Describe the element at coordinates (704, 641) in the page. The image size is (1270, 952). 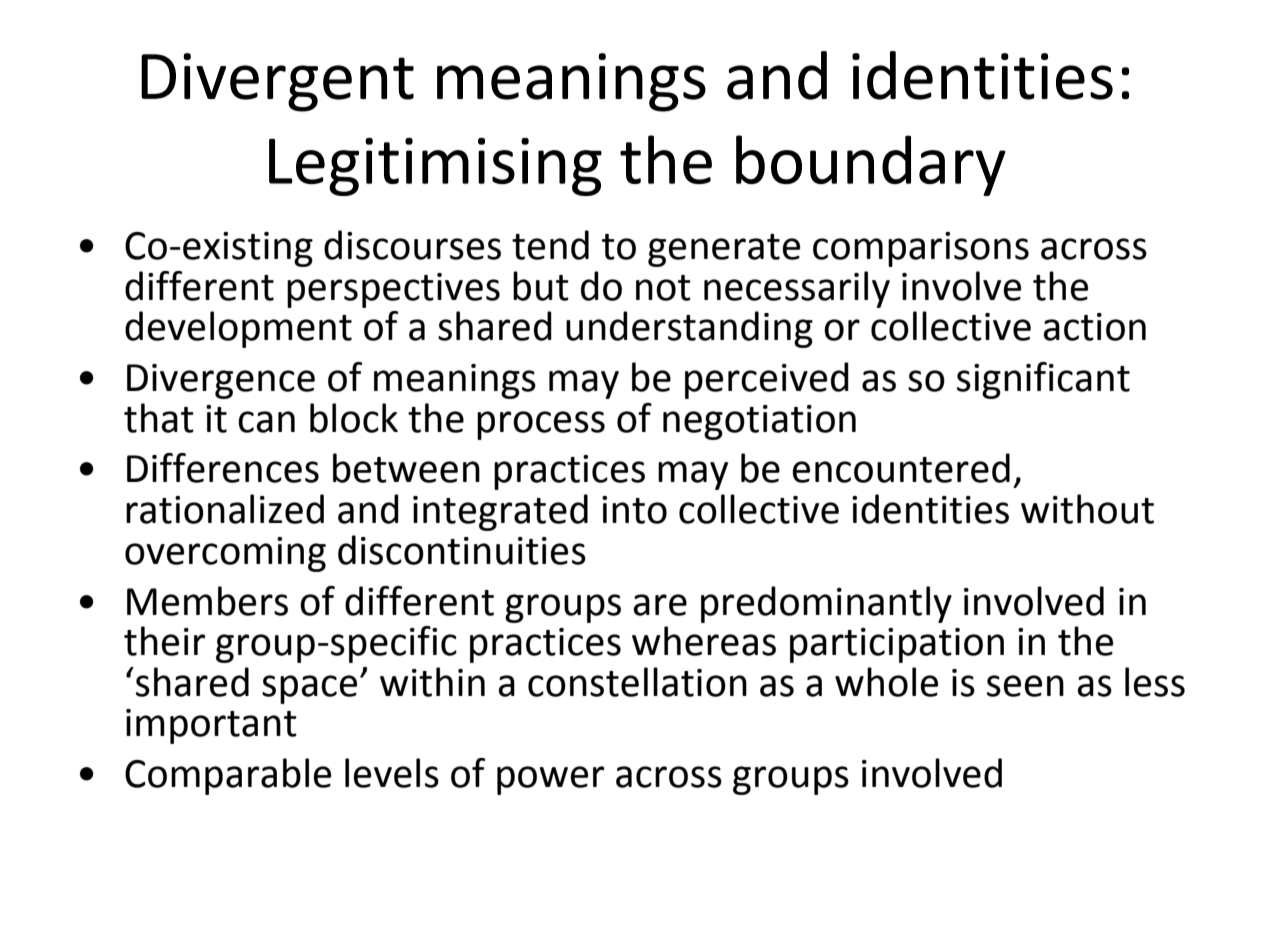
I see `whereas` at that location.
